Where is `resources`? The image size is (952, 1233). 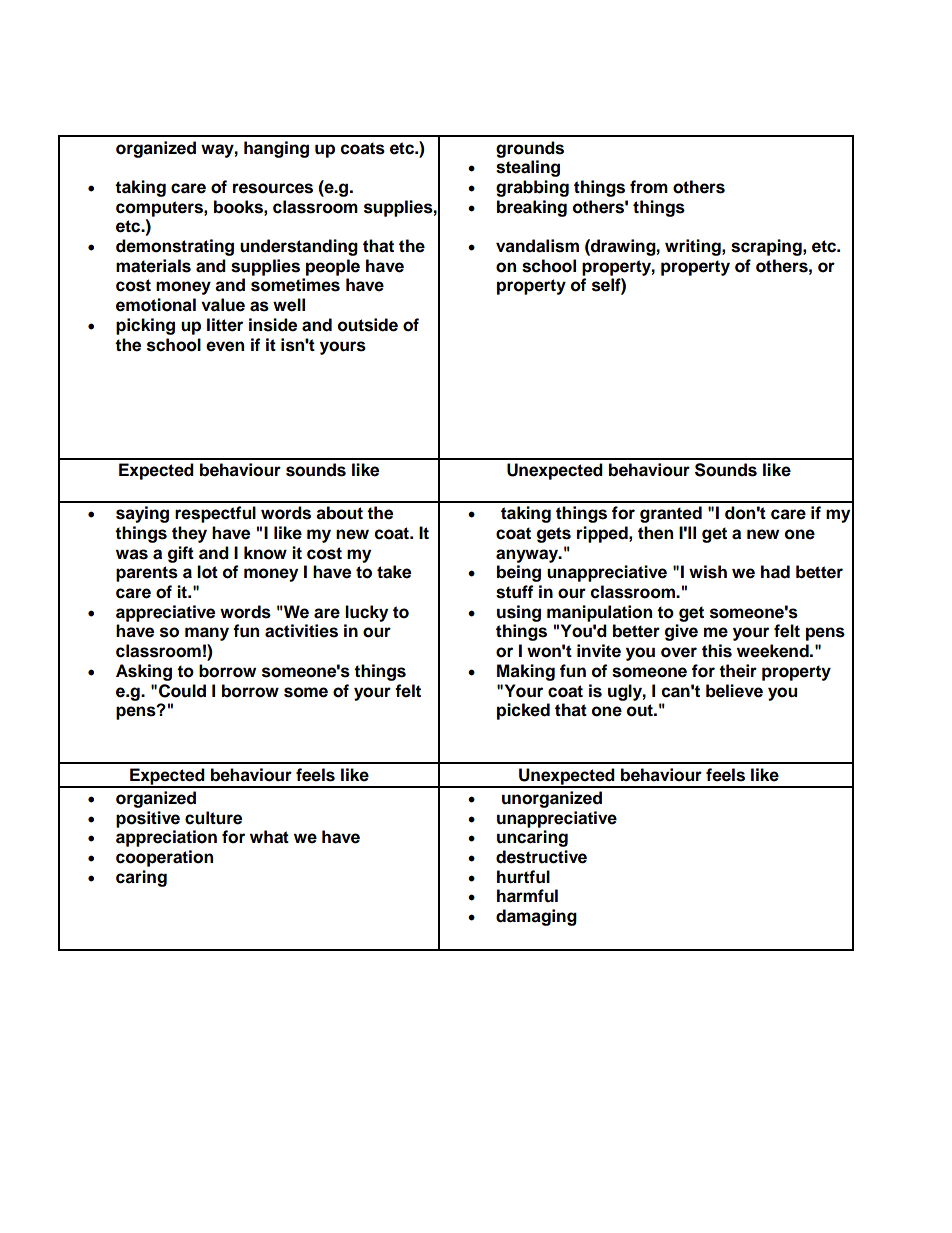
resources is located at coordinates (273, 188).
